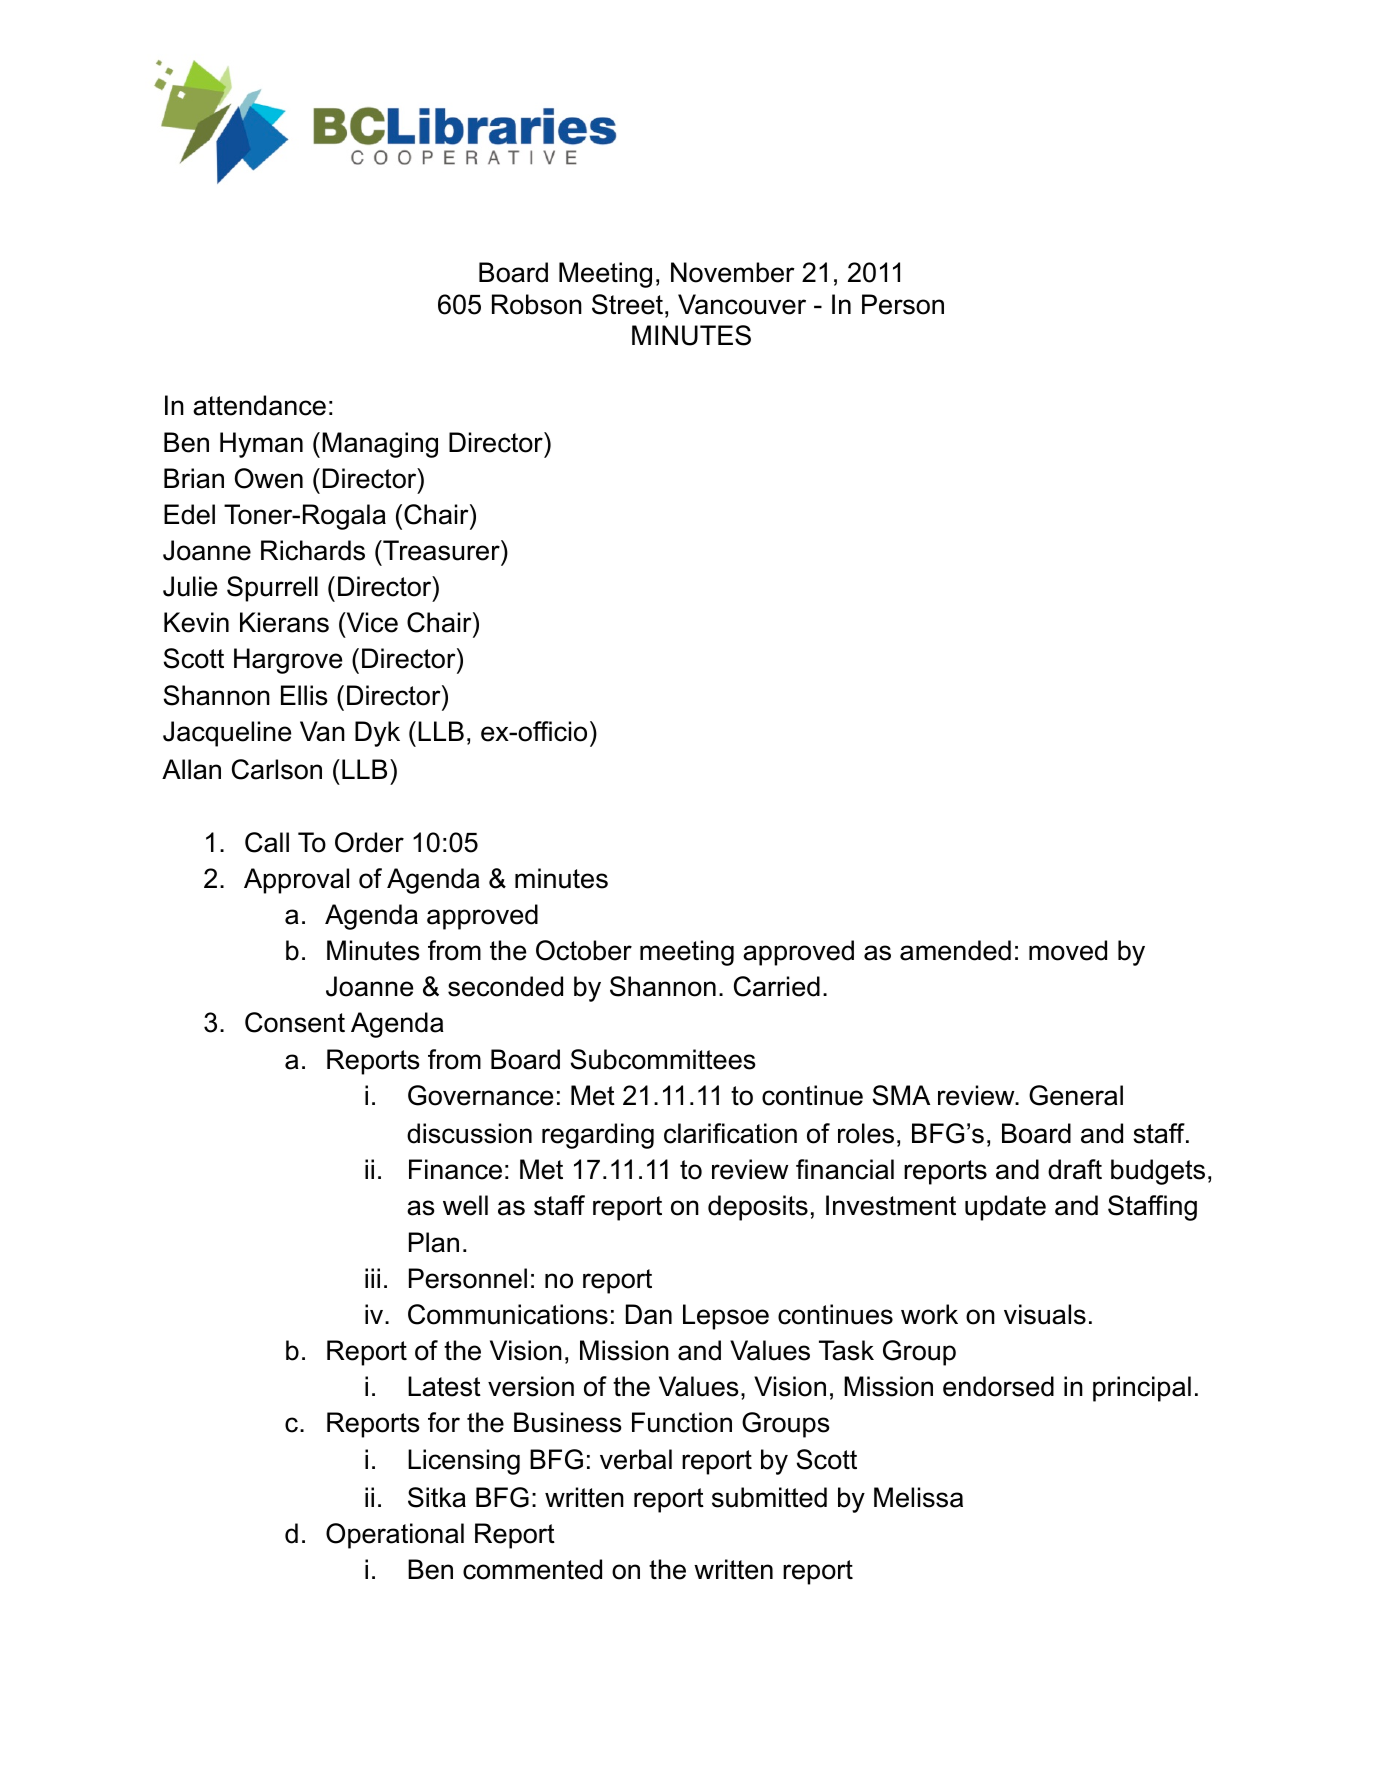 This document has width=1383, height=1790. Describe the element at coordinates (584, 950) in the document. I see `October` at that location.
